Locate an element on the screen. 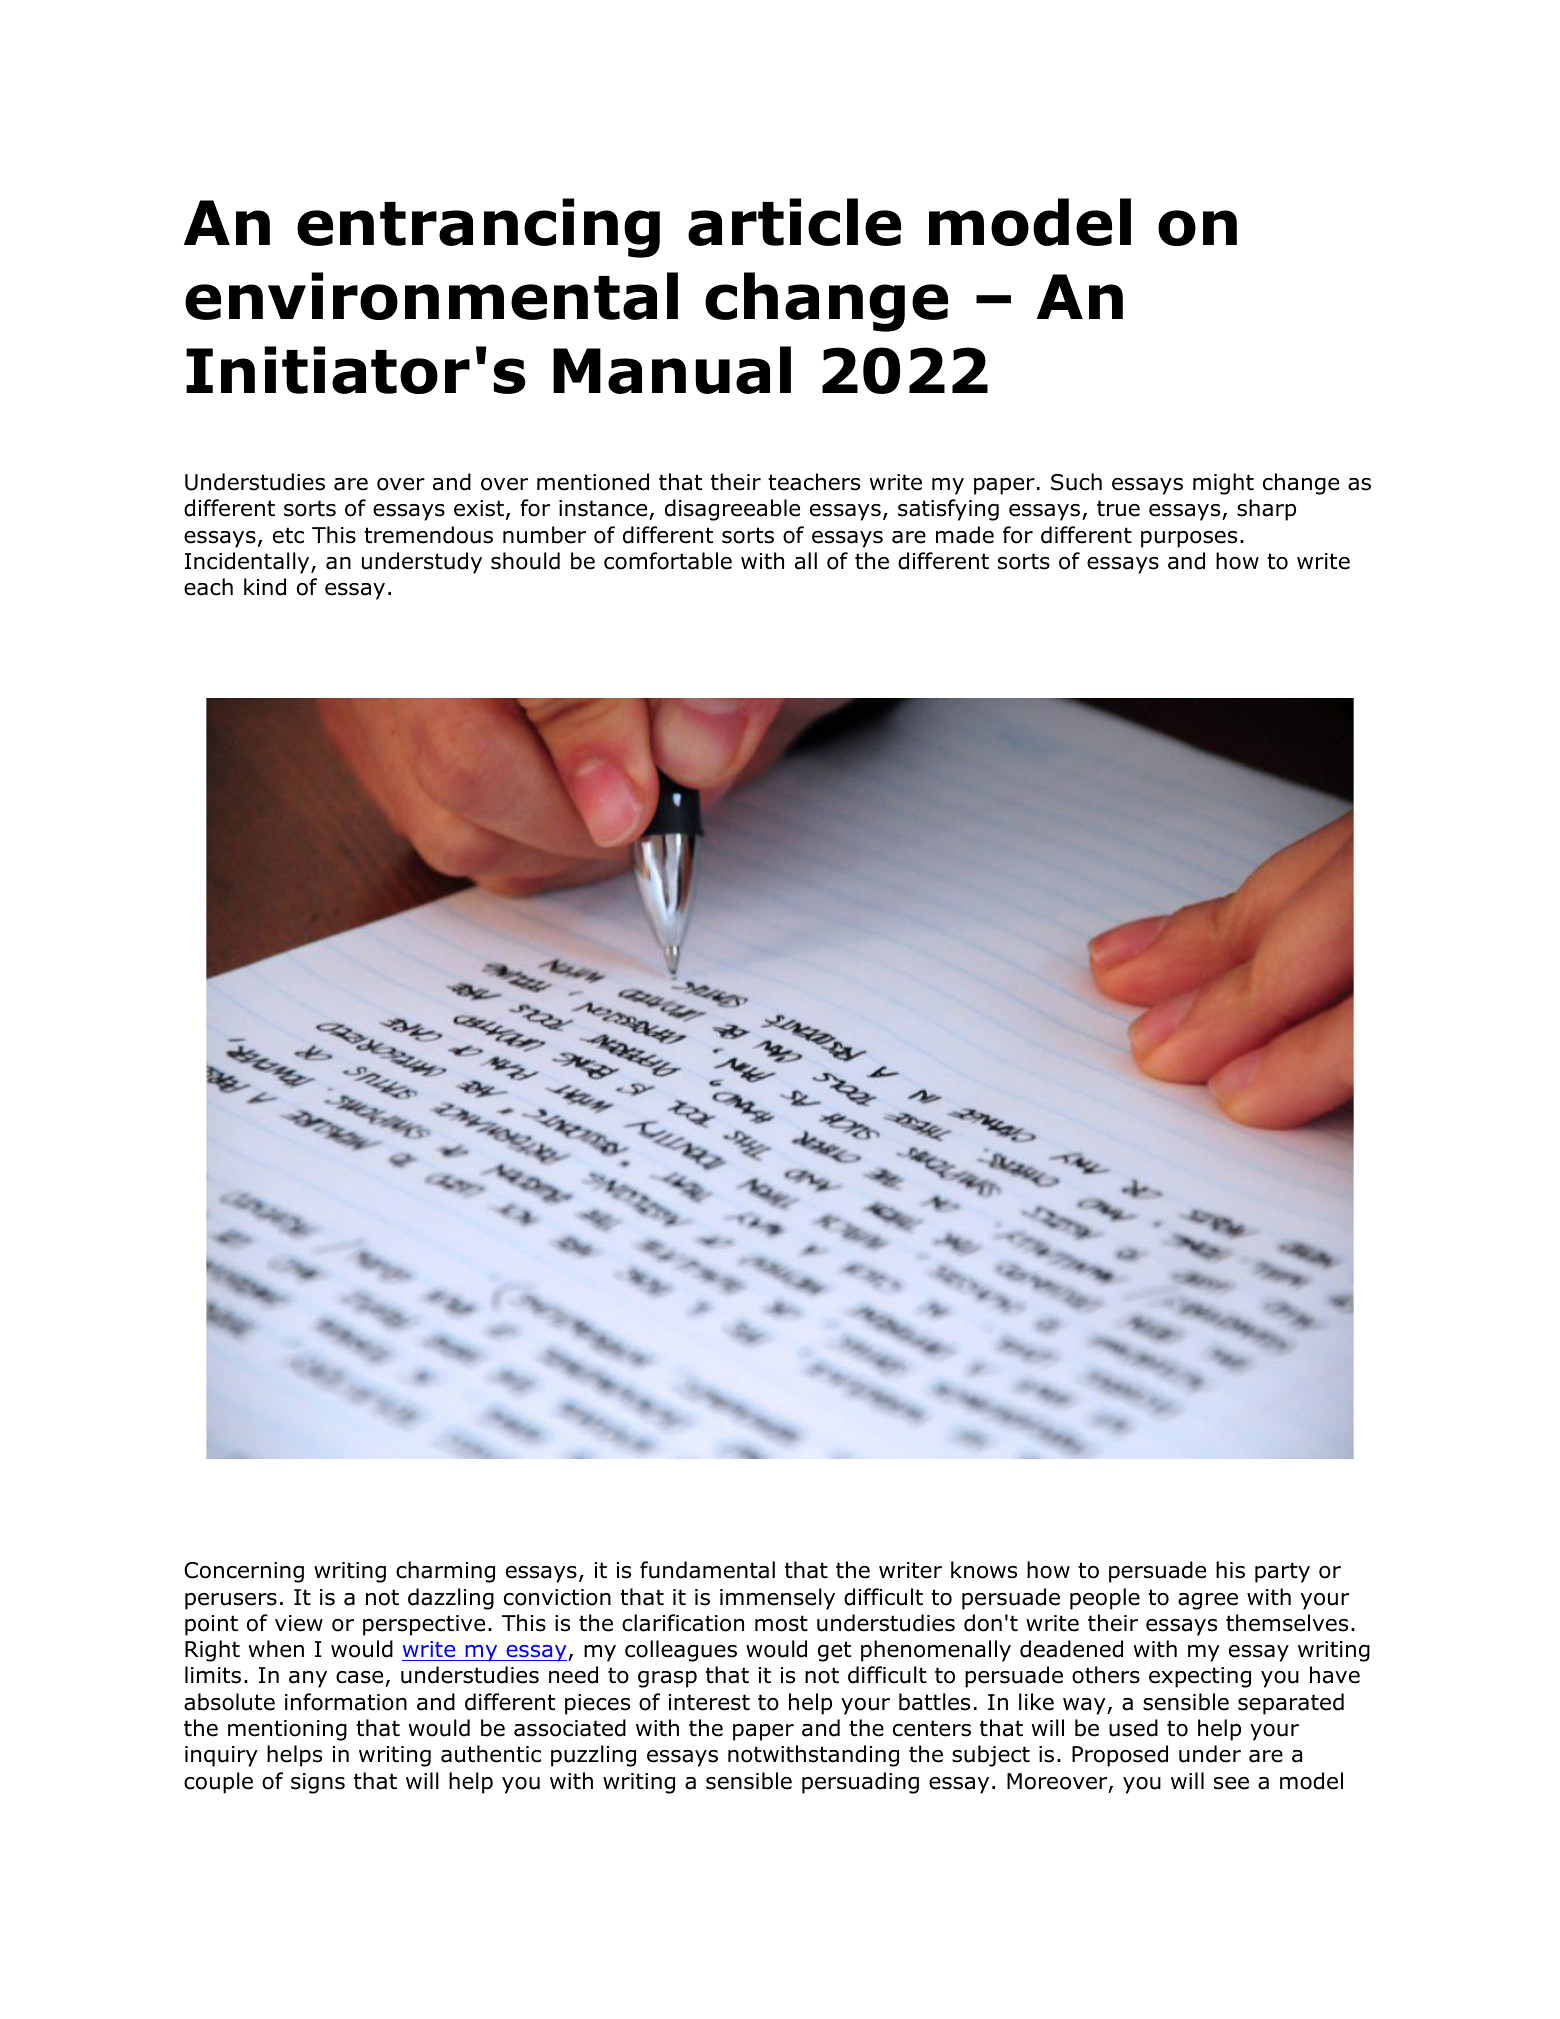 The image size is (1560, 2019). kind is located at coordinates (265, 587).
